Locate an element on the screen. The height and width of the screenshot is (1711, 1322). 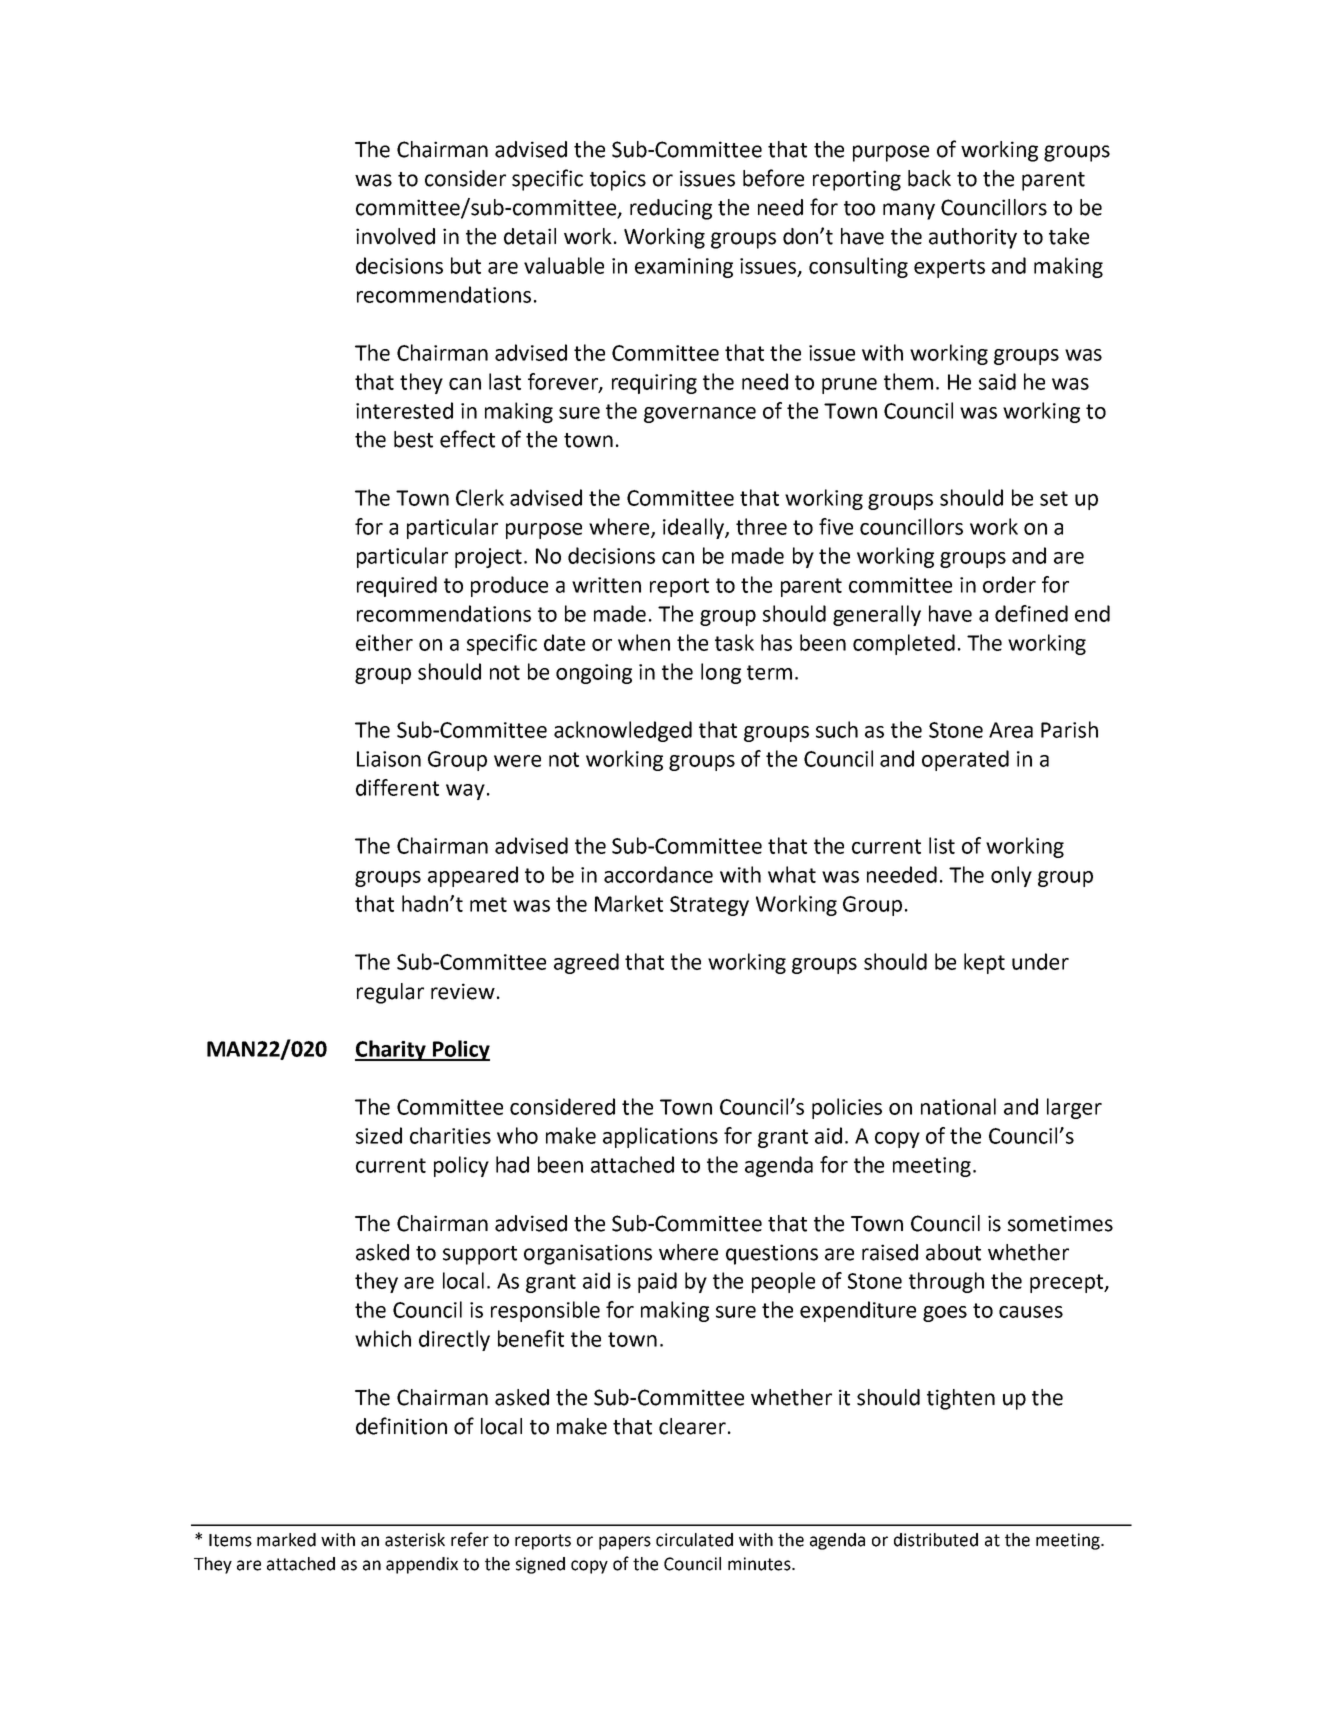
reducing is located at coordinates (671, 209).
